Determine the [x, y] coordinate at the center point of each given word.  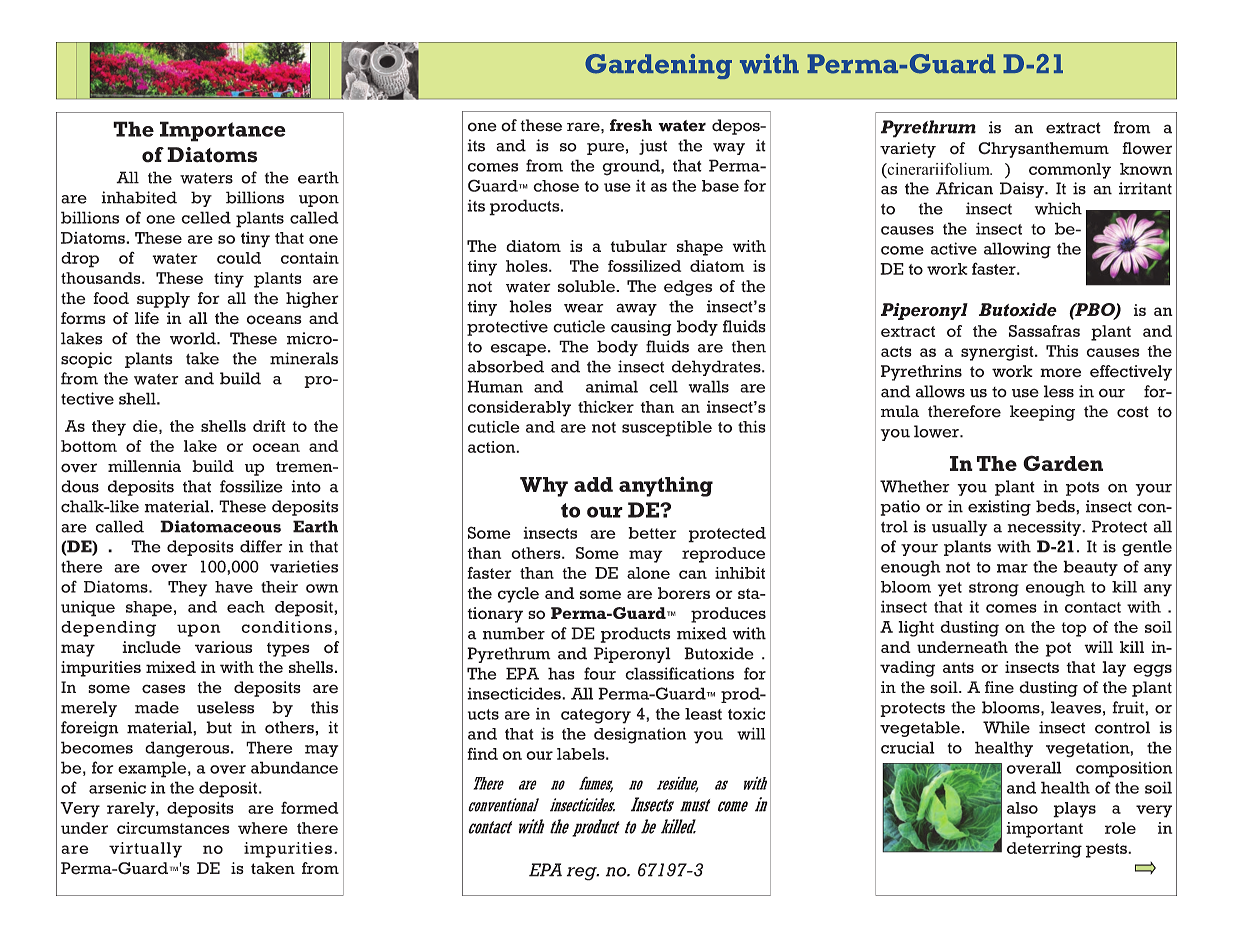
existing [999, 508]
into [306, 486]
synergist [998, 353]
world [194, 338]
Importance [223, 131]
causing [641, 328]
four [600, 673]
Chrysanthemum [1043, 150]
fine [999, 687]
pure [605, 149]
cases [163, 689]
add [593, 484]
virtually [145, 850]
